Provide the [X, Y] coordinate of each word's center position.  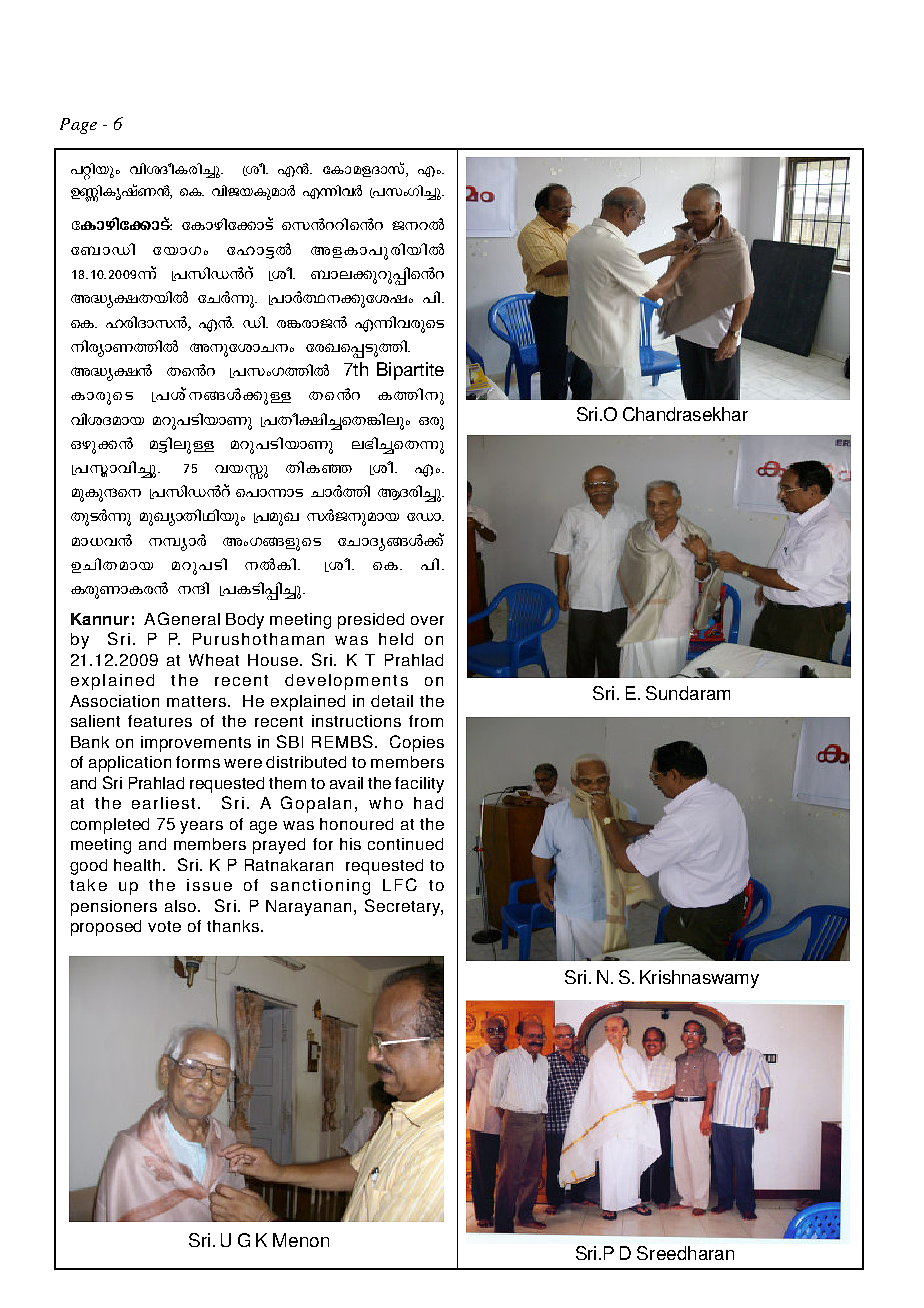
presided [371, 621]
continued [405, 844]
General [189, 618]
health [139, 865]
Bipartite [410, 371]
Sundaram [688, 693]
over [427, 620]
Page [78, 126]
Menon [301, 1240]
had [428, 803]
